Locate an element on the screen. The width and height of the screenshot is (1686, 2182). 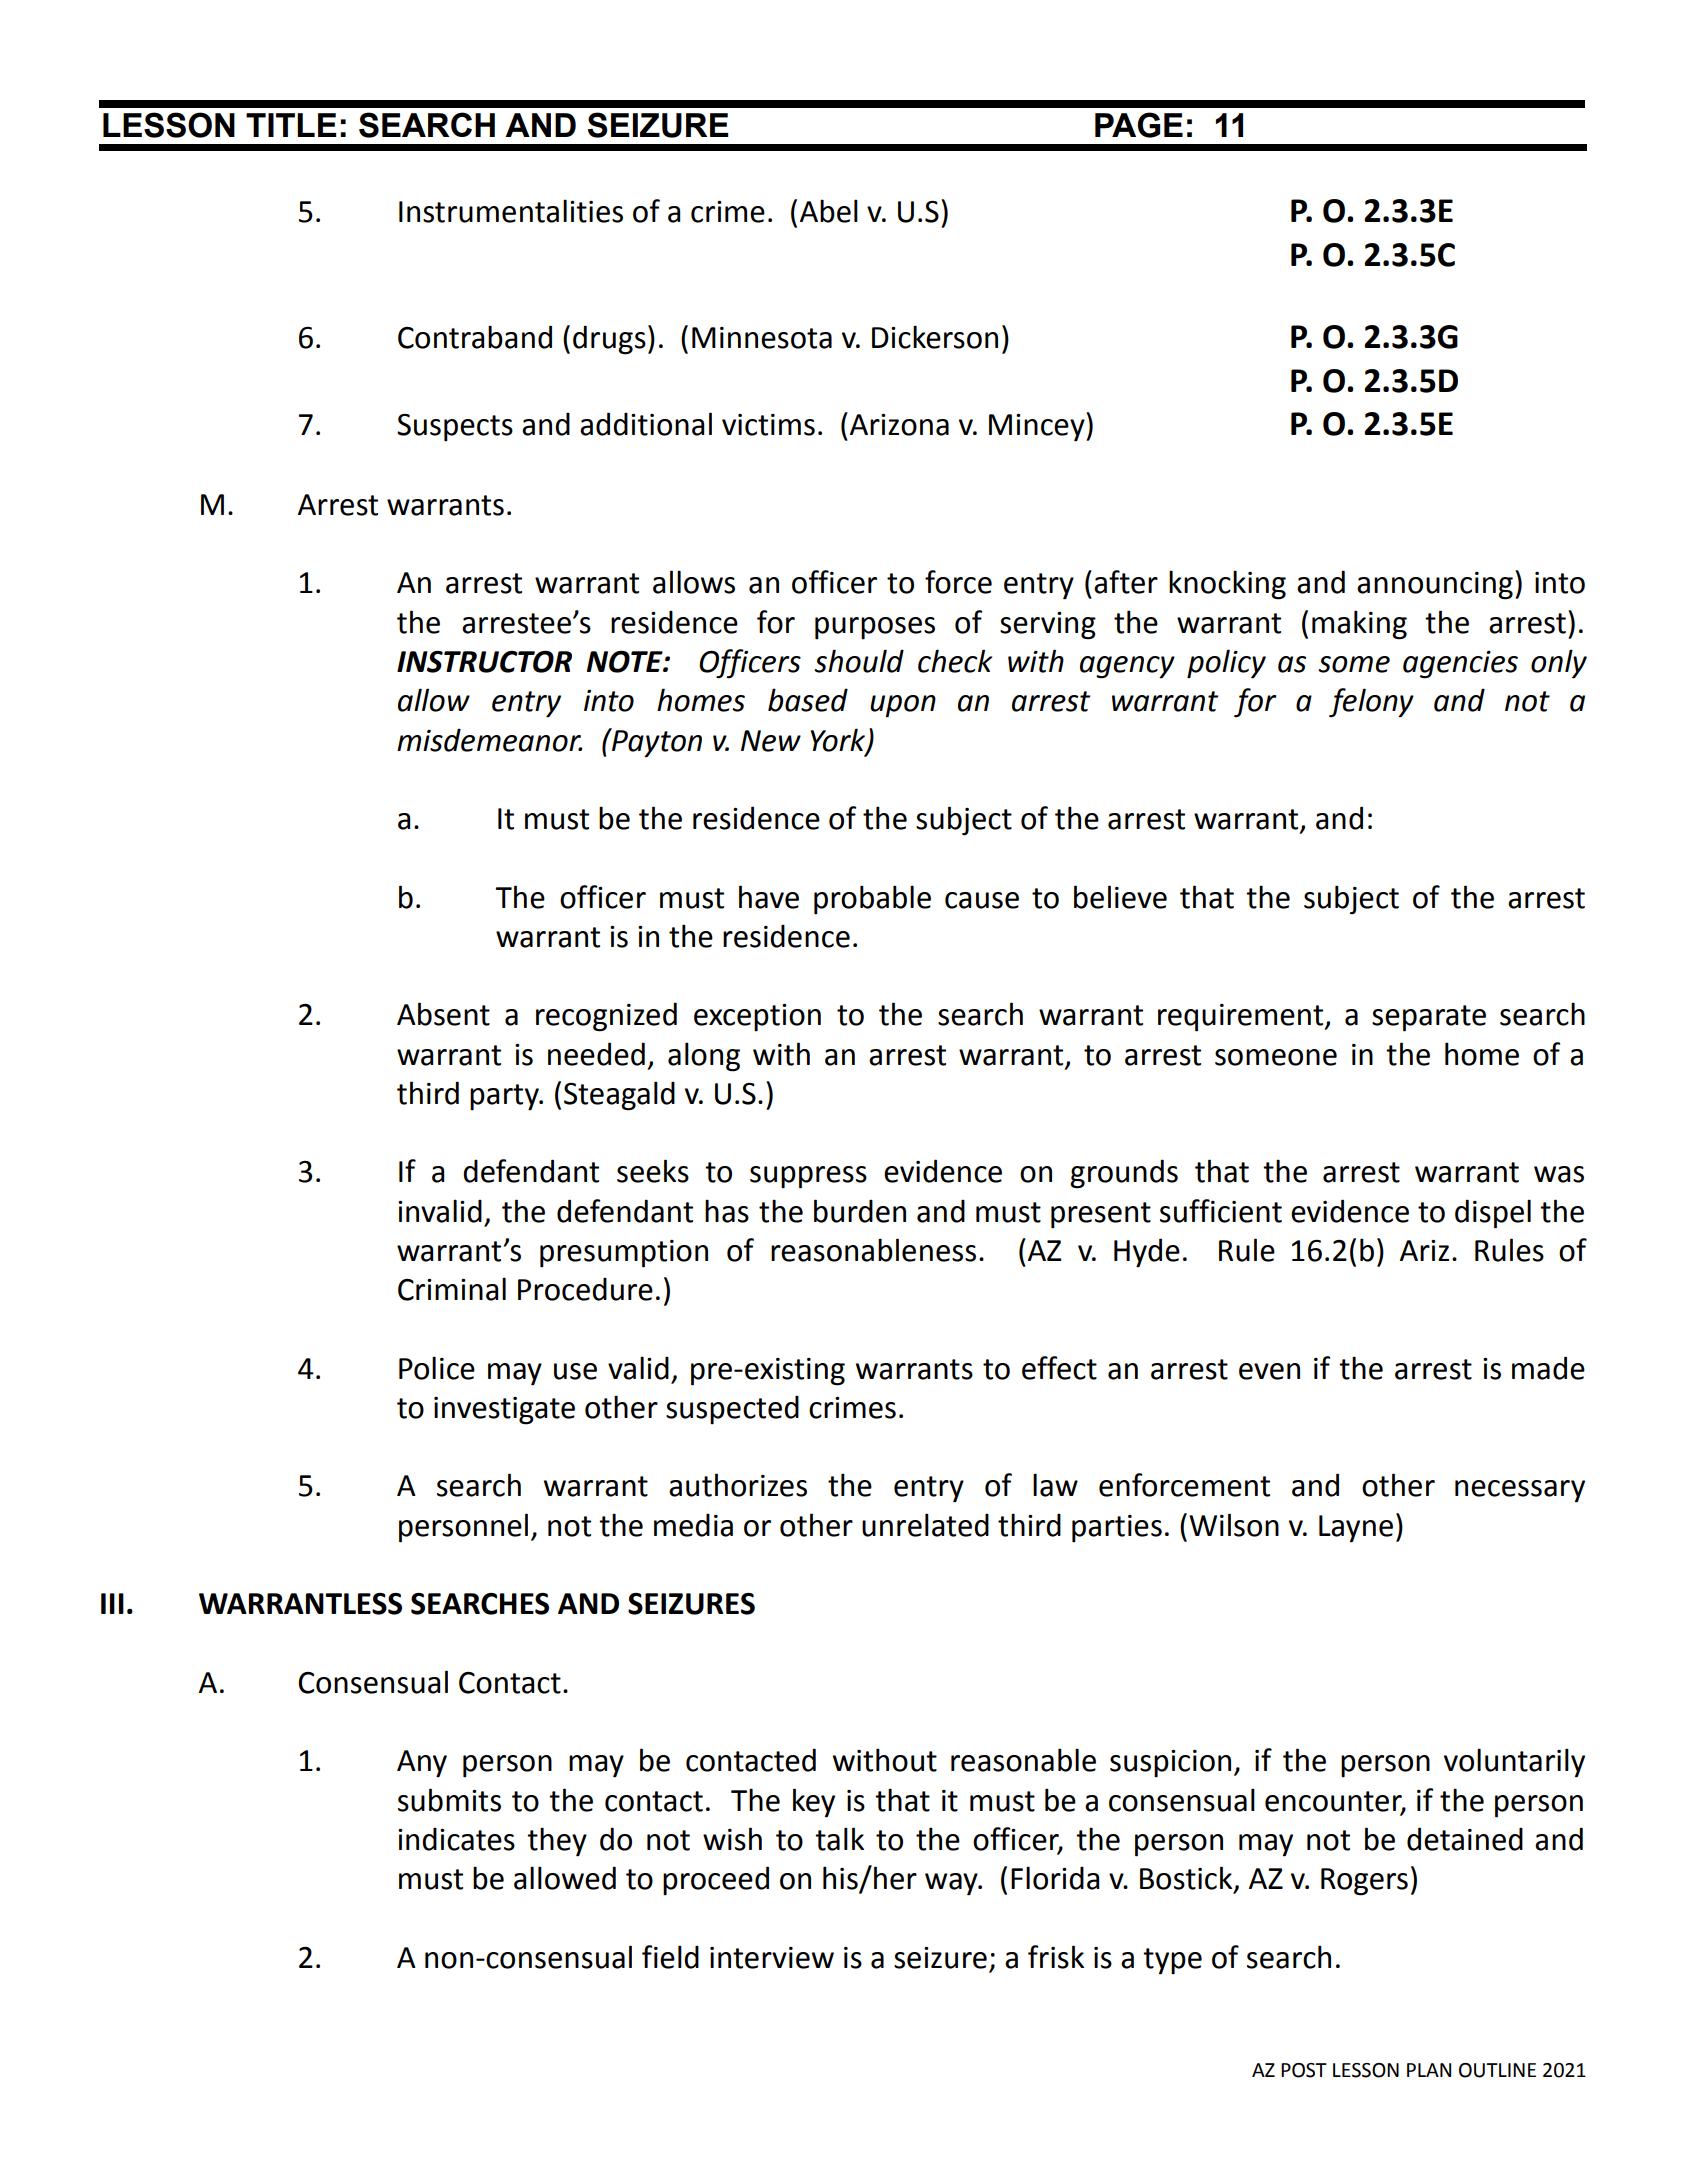
Abel is located at coordinates (829, 211).
